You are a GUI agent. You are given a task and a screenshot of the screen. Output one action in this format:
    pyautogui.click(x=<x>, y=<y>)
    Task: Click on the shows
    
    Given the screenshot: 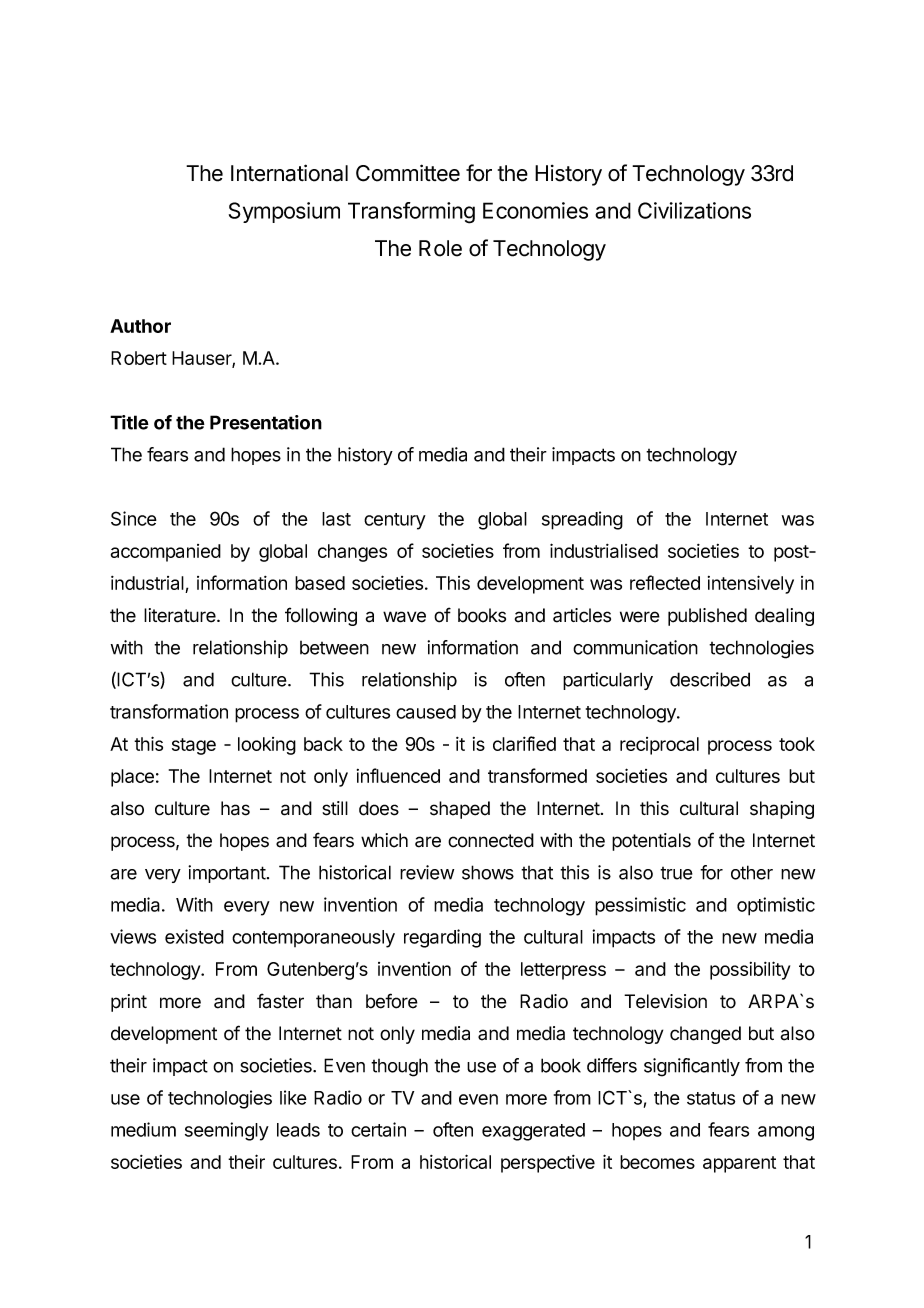 What is the action you would take?
    pyautogui.click(x=488, y=872)
